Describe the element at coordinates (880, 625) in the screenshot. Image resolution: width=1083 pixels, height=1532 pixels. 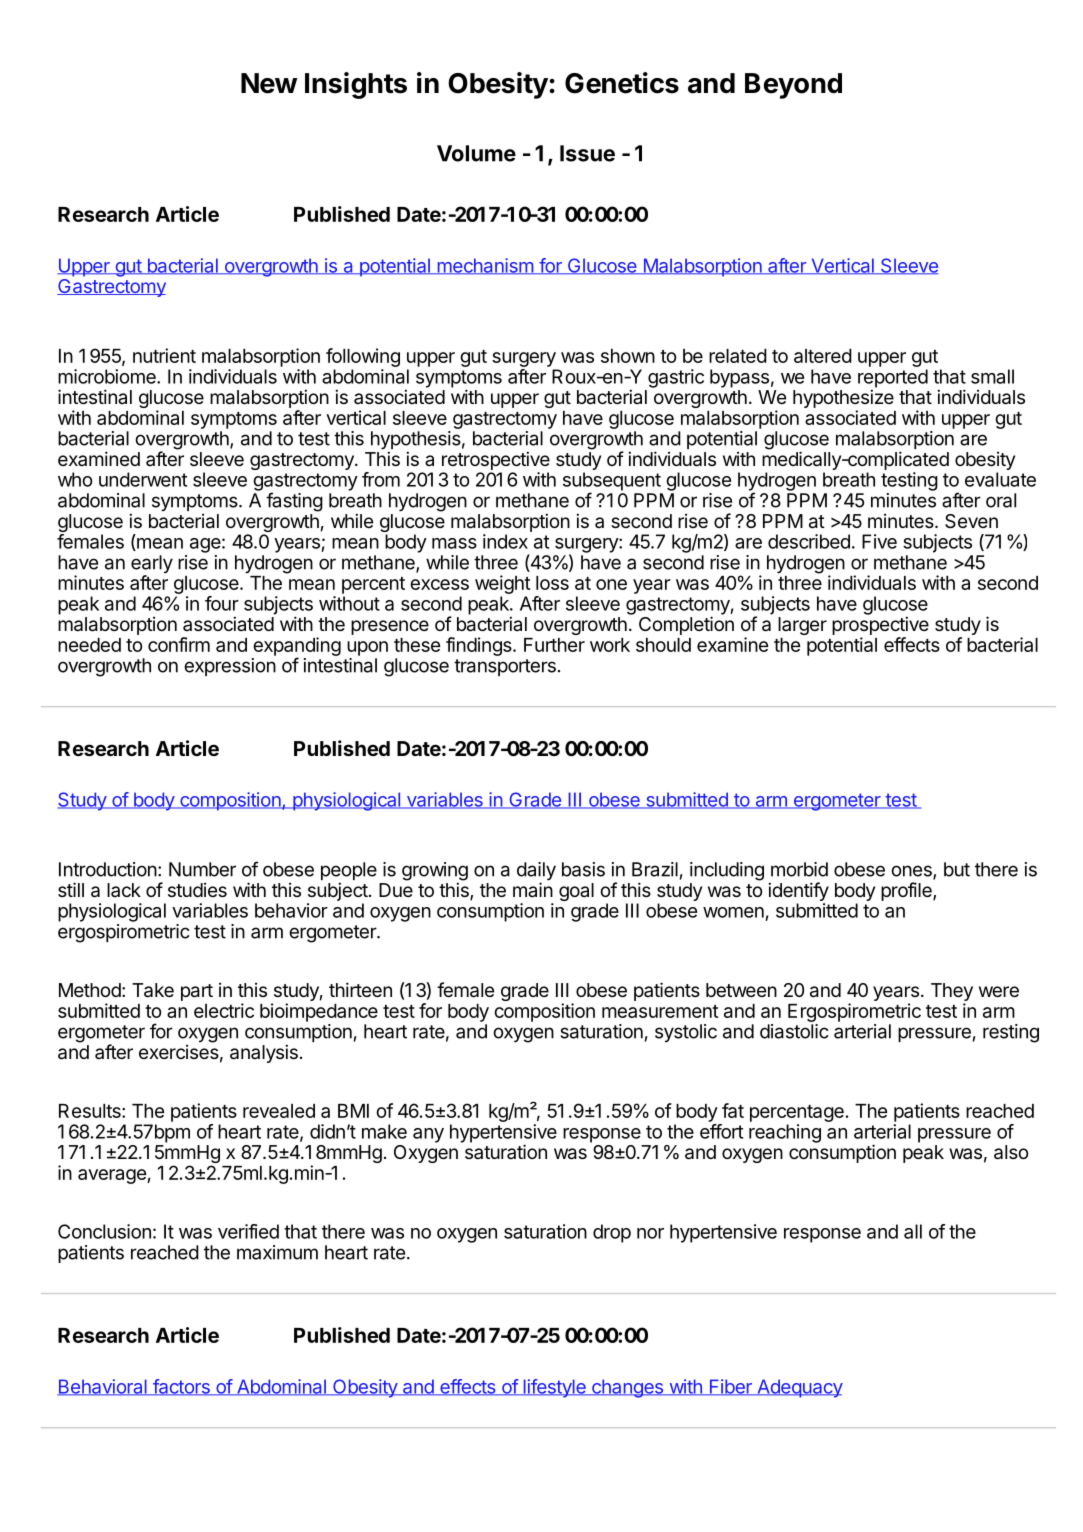
I see `prospective` at that location.
